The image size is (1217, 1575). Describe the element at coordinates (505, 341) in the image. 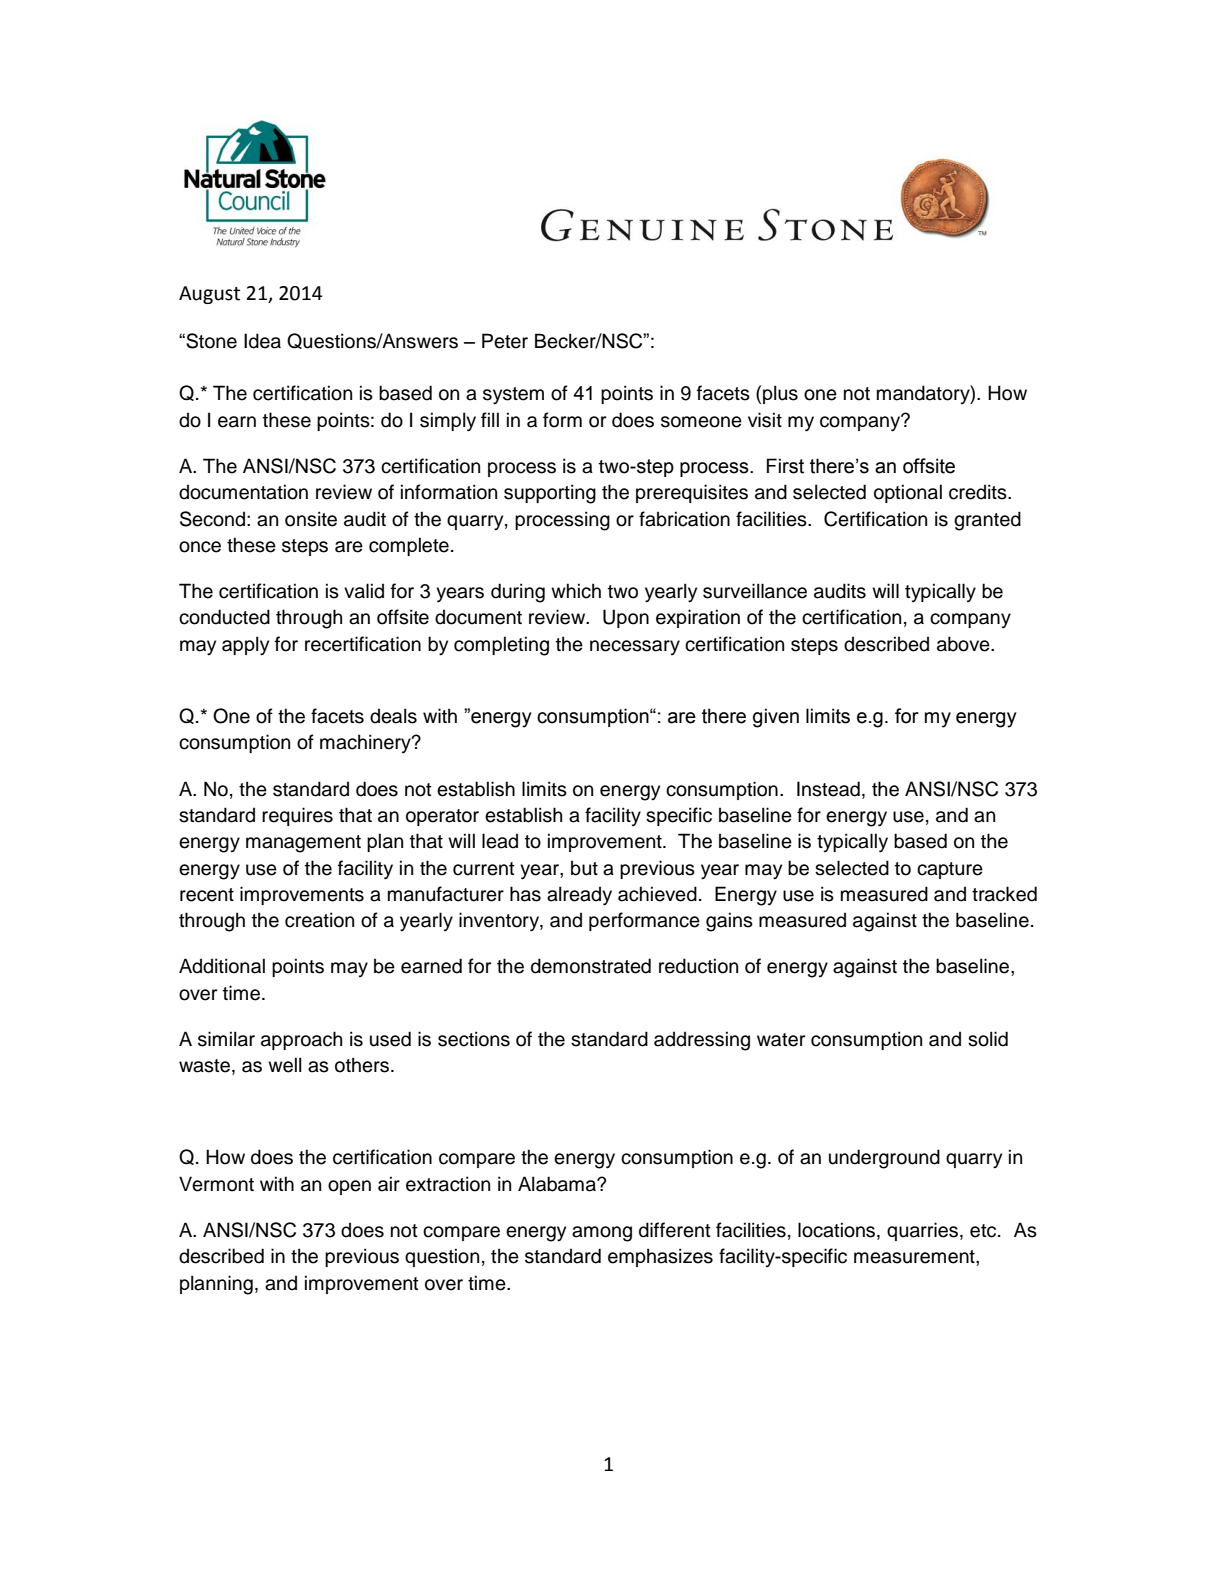

I see `Peter` at that location.
